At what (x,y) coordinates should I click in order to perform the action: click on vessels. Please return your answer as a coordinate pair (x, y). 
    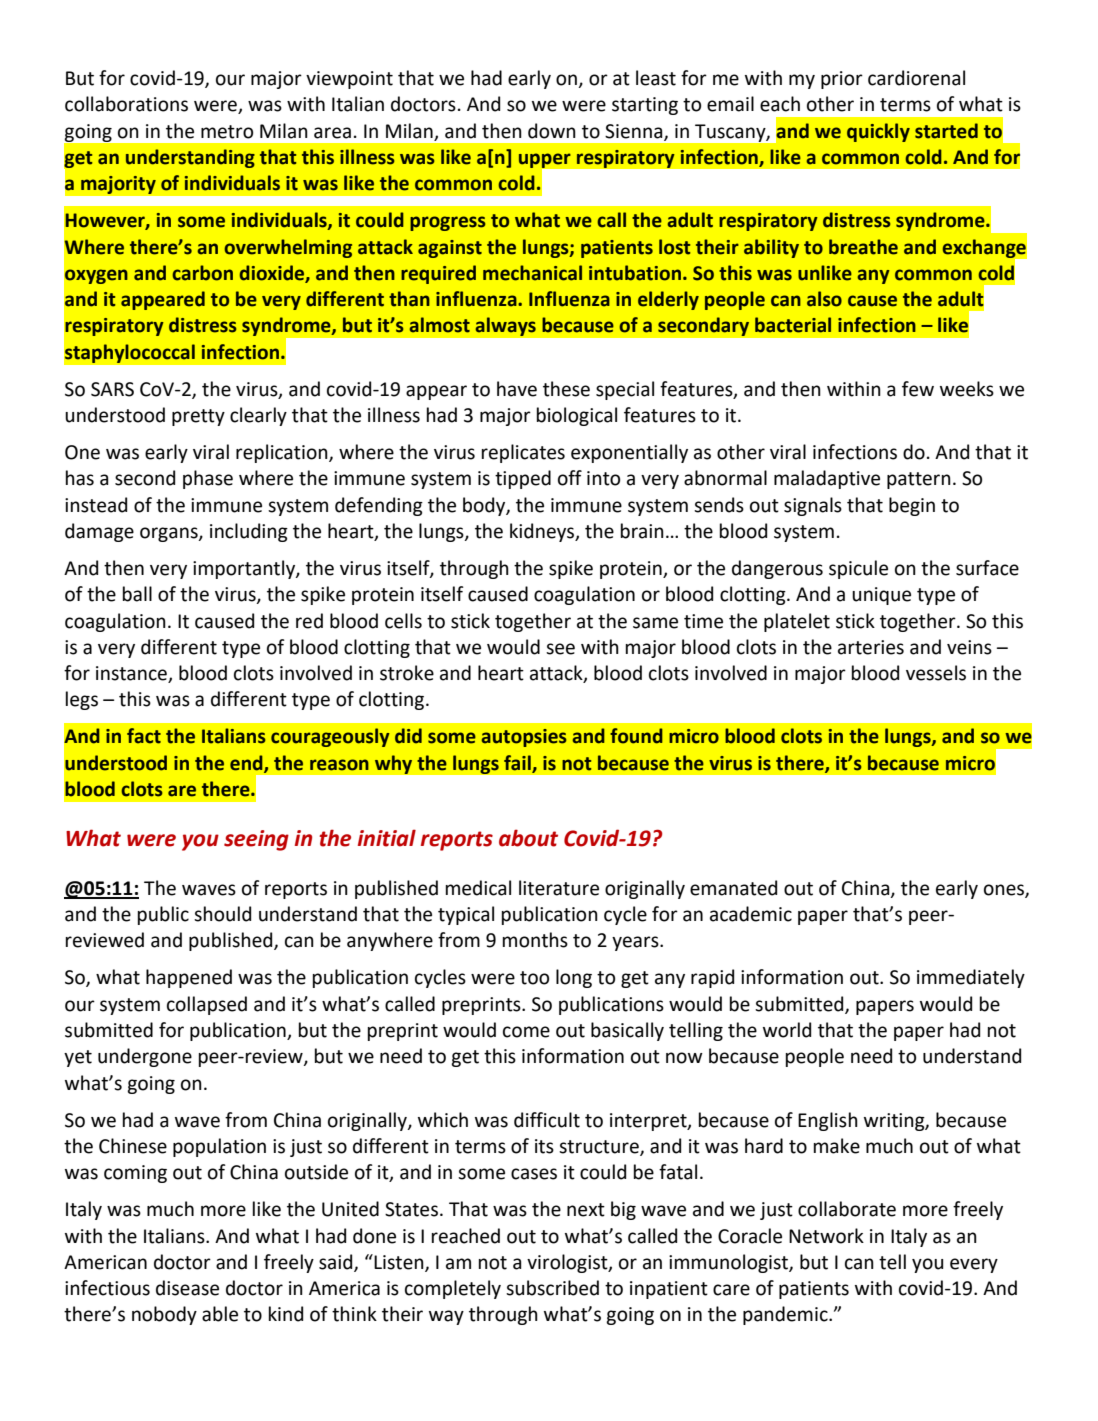
    Looking at the image, I should click on (936, 673).
